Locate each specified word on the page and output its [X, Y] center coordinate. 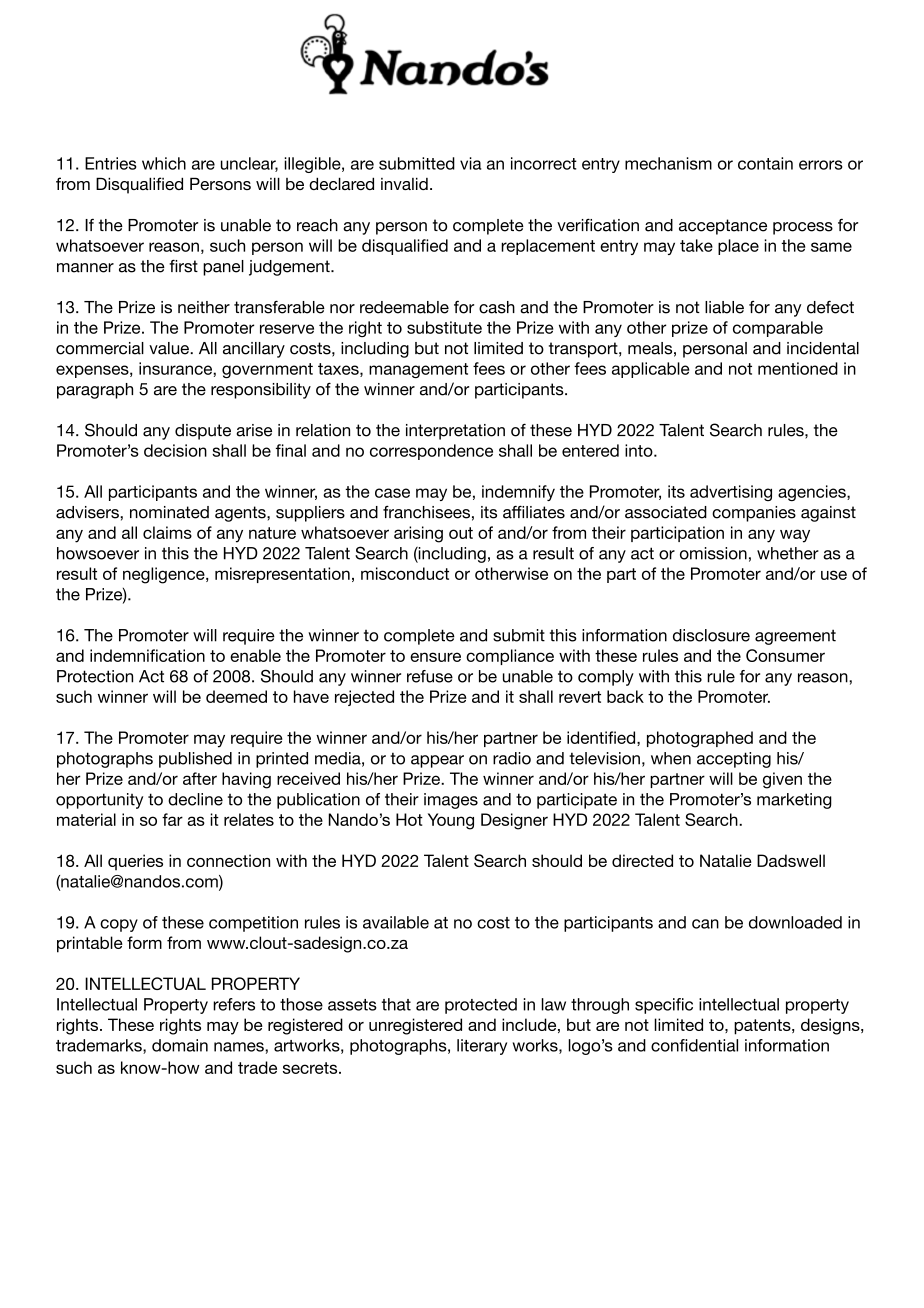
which [164, 163]
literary [482, 1047]
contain [765, 163]
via [470, 163]
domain [180, 1045]
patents [763, 1027]
